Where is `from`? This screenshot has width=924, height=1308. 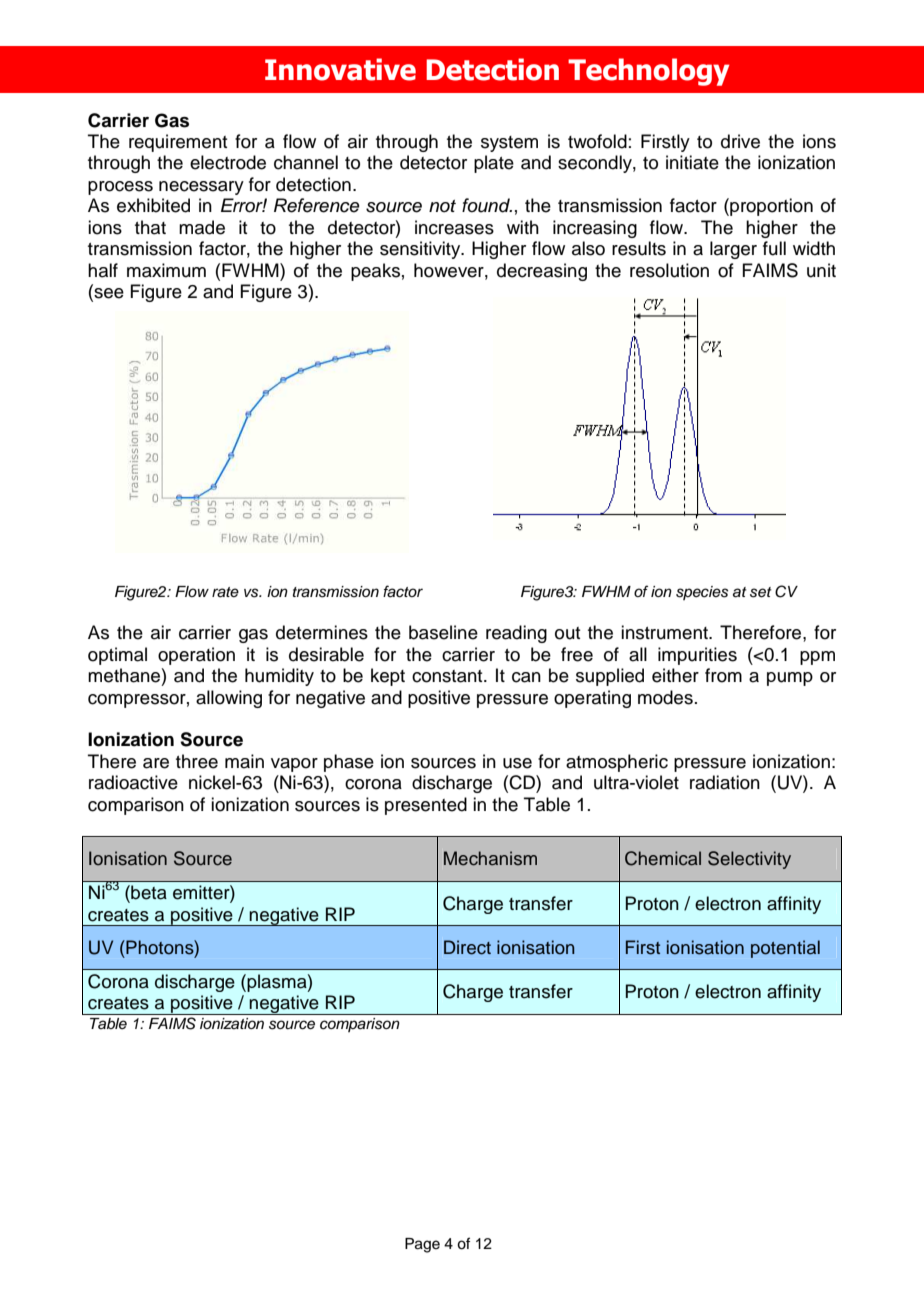 from is located at coordinates (723, 675).
